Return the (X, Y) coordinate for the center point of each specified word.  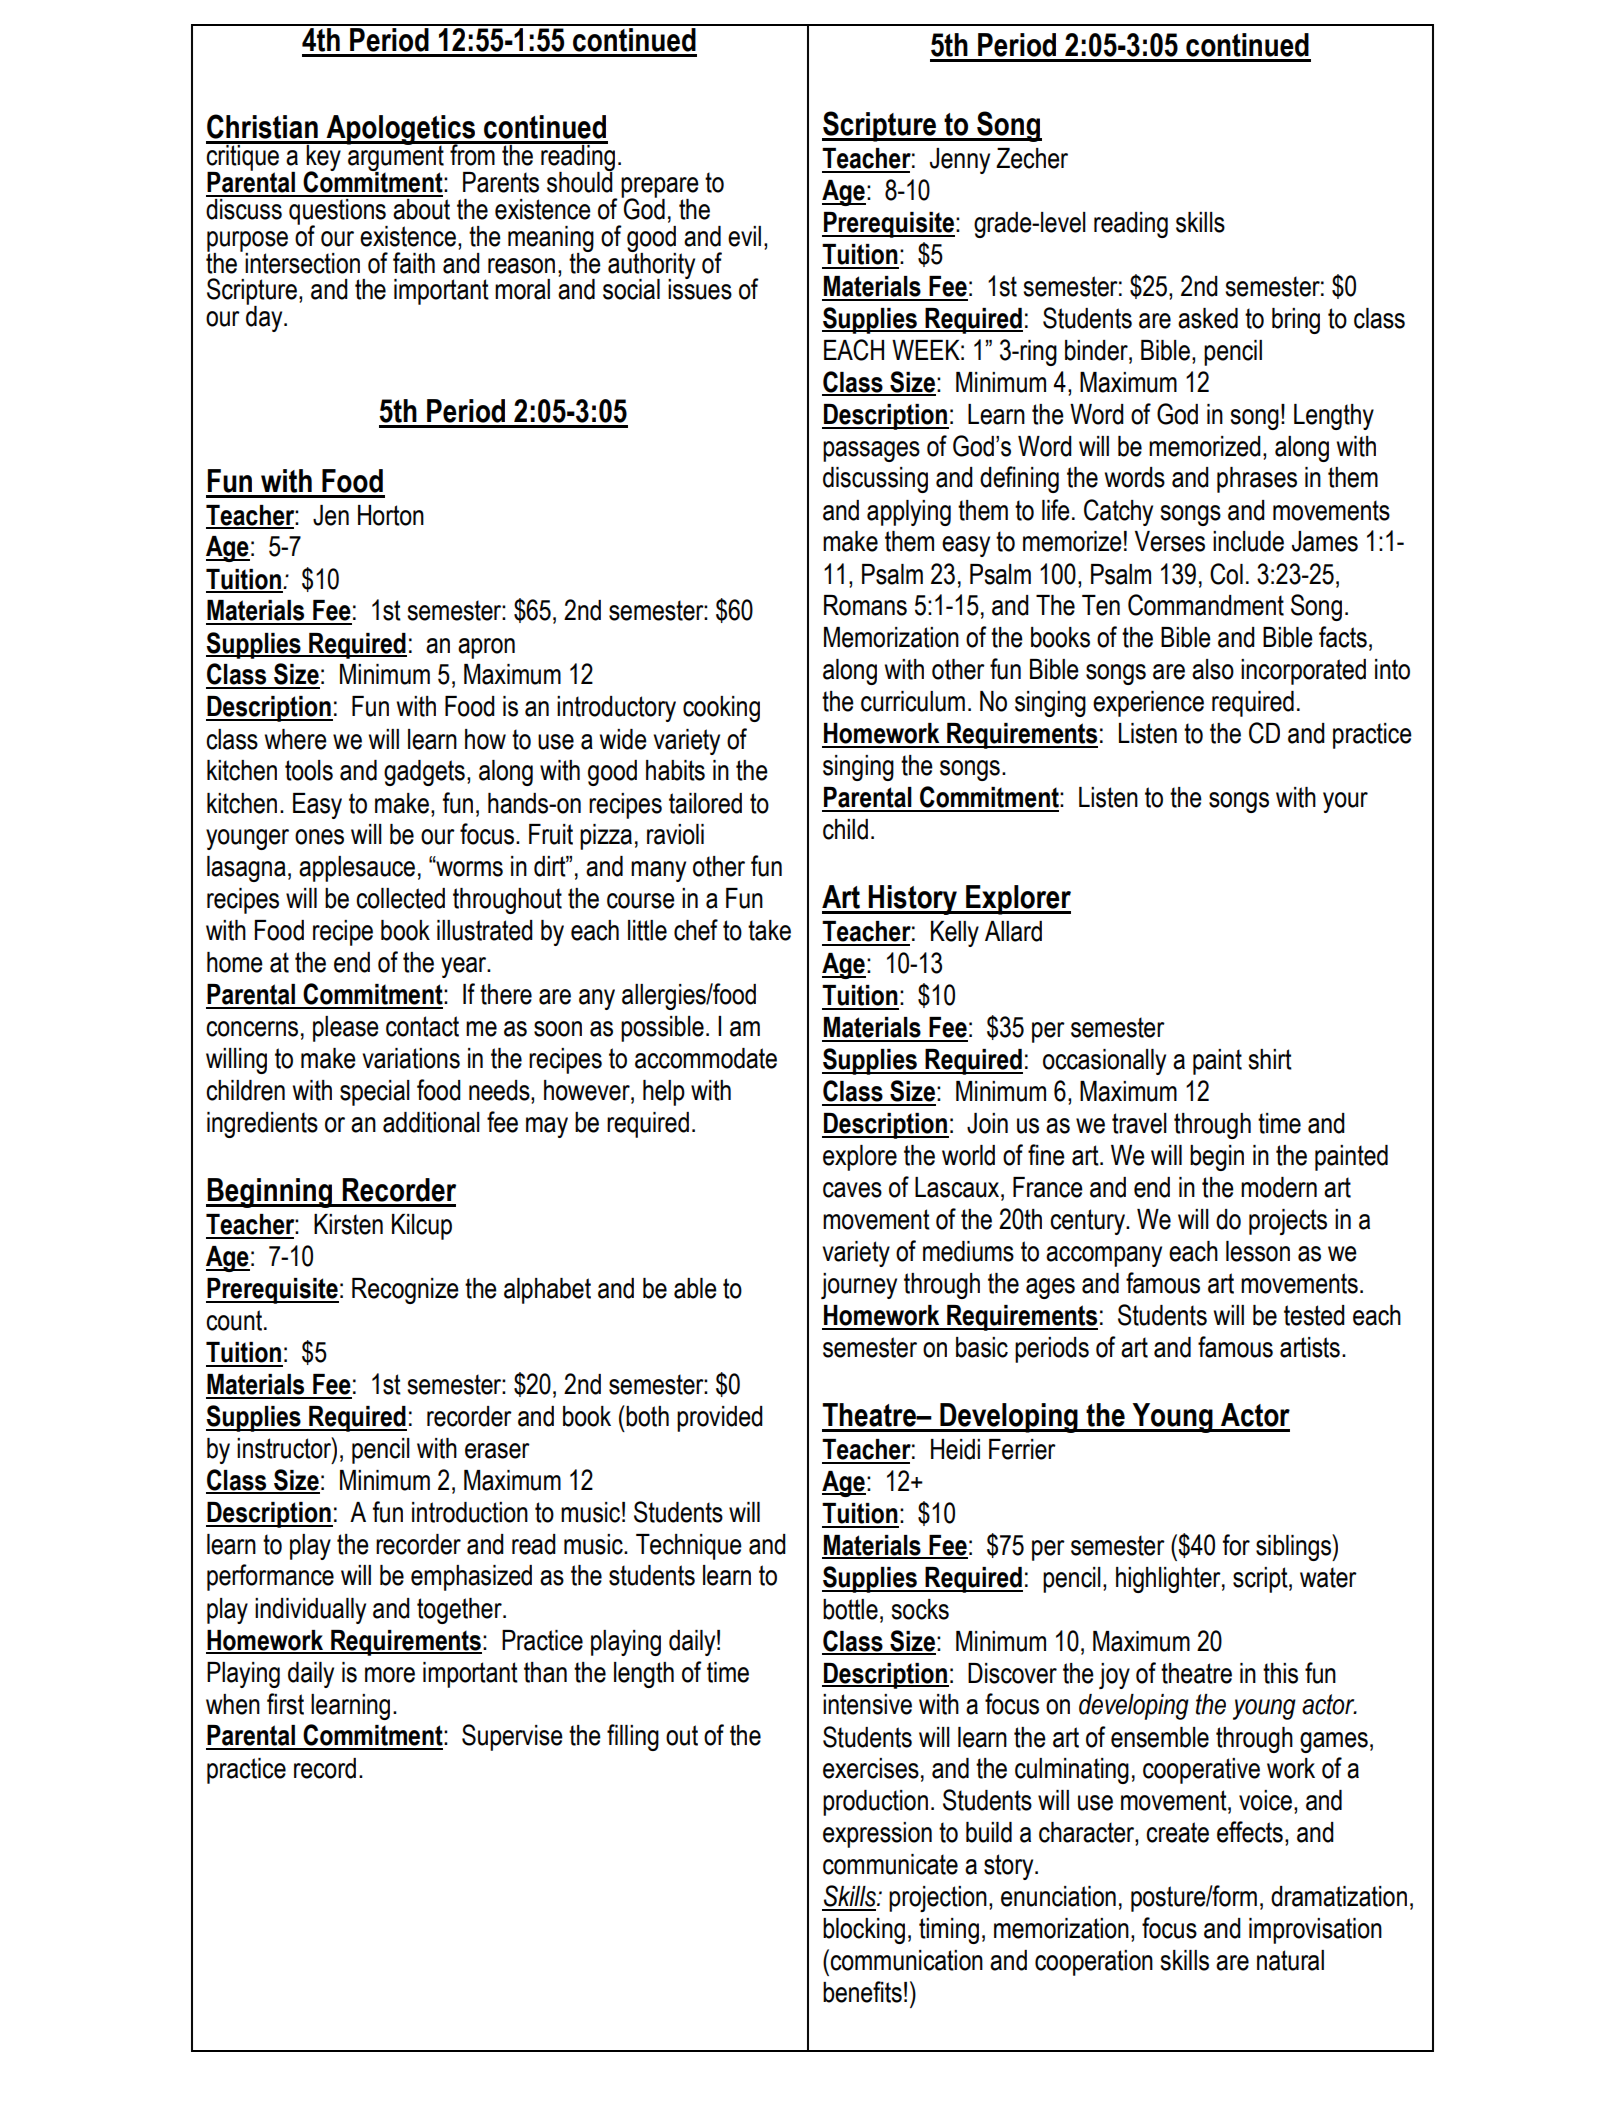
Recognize (405, 1291)
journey (859, 1286)
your (1345, 802)
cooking (721, 709)
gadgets (424, 773)
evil (744, 236)
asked (1208, 318)
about (420, 208)
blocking (864, 1931)
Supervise (512, 1737)
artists (1310, 1347)
